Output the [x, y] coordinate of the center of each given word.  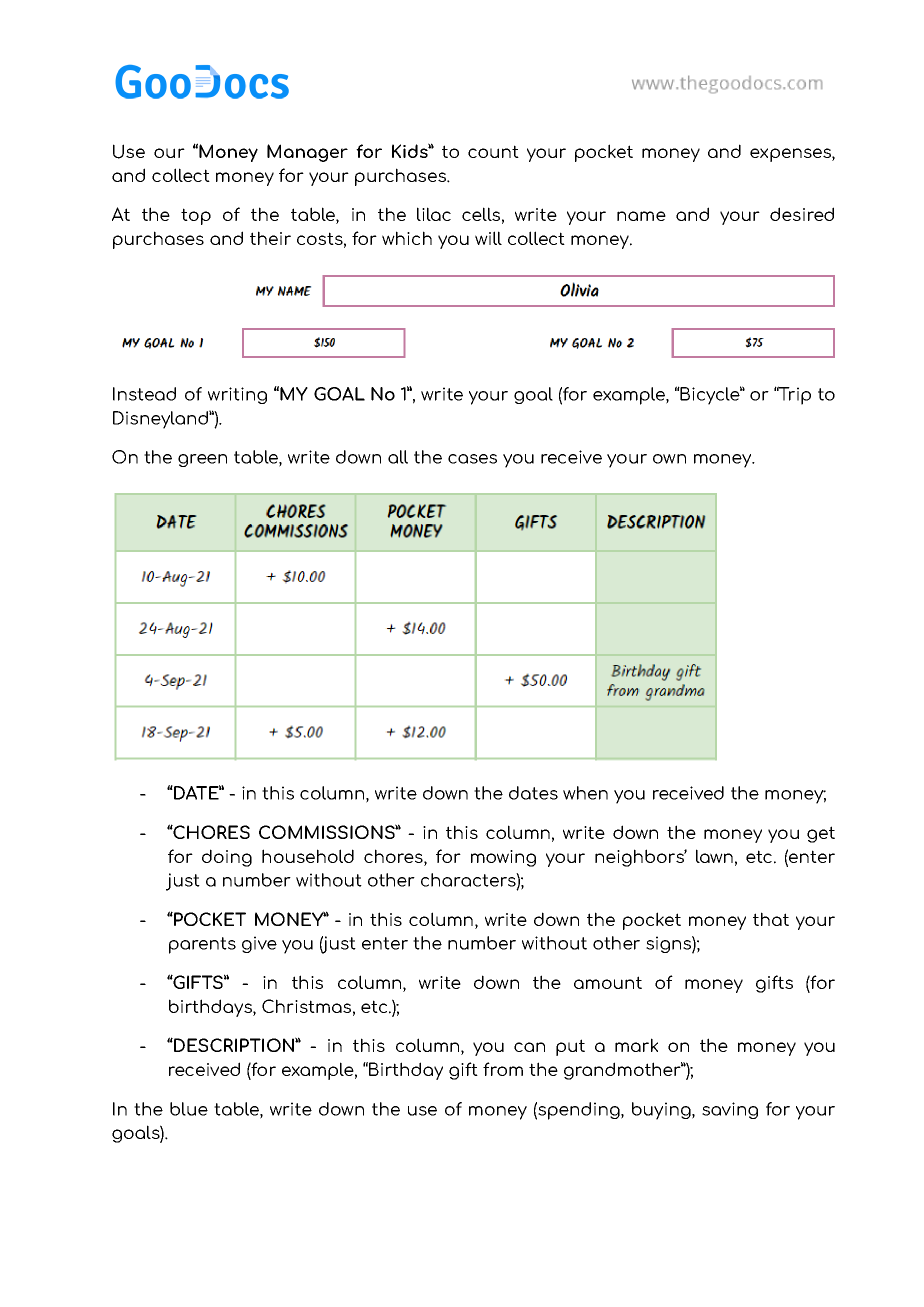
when [585, 793]
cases [472, 459]
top [196, 216]
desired [802, 214]
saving [730, 1110]
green [202, 460]
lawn [714, 856]
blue [189, 1109]
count [493, 151]
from [503, 1069]
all [398, 457]
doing [227, 858]
